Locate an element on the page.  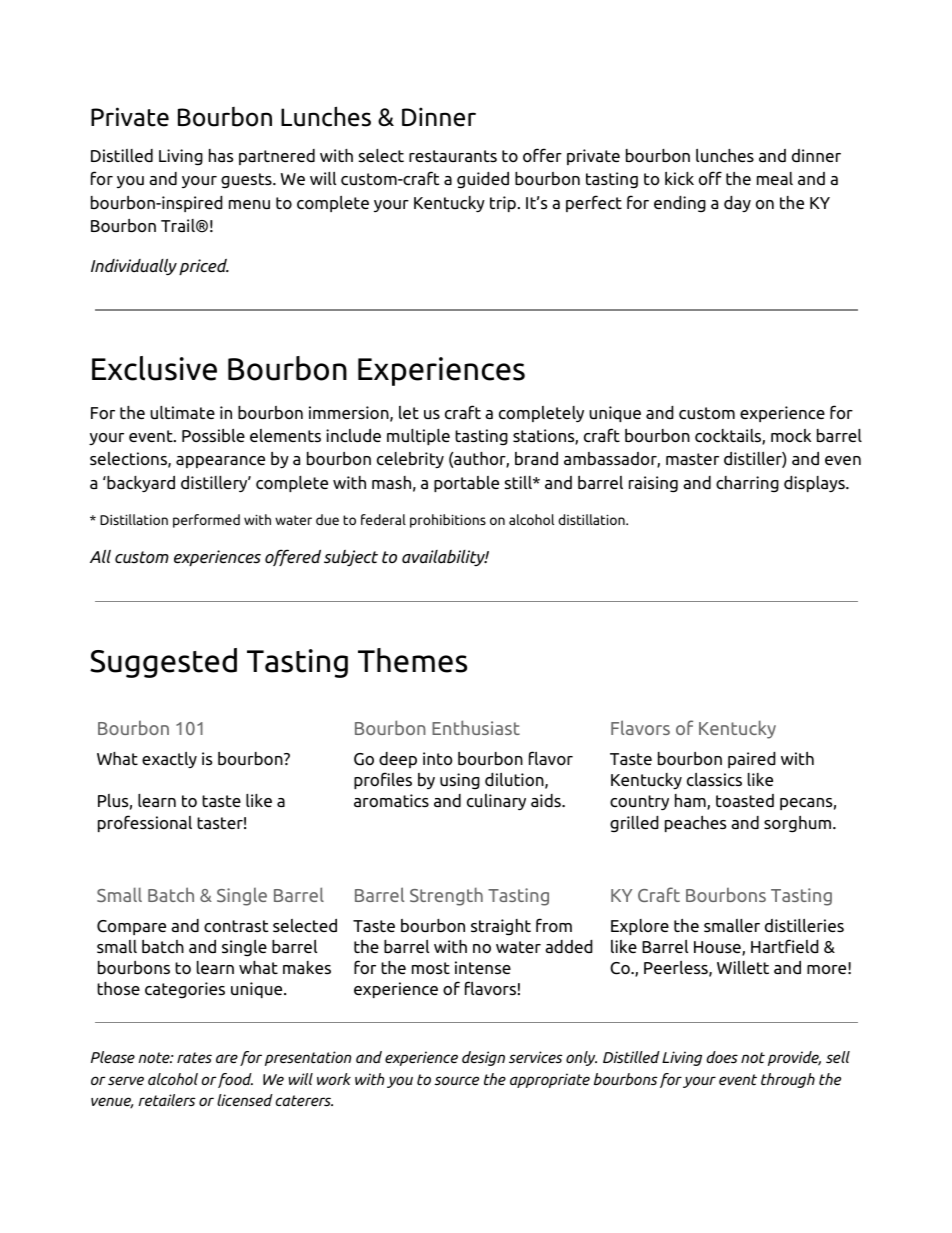
rates is located at coordinates (194, 1057).
